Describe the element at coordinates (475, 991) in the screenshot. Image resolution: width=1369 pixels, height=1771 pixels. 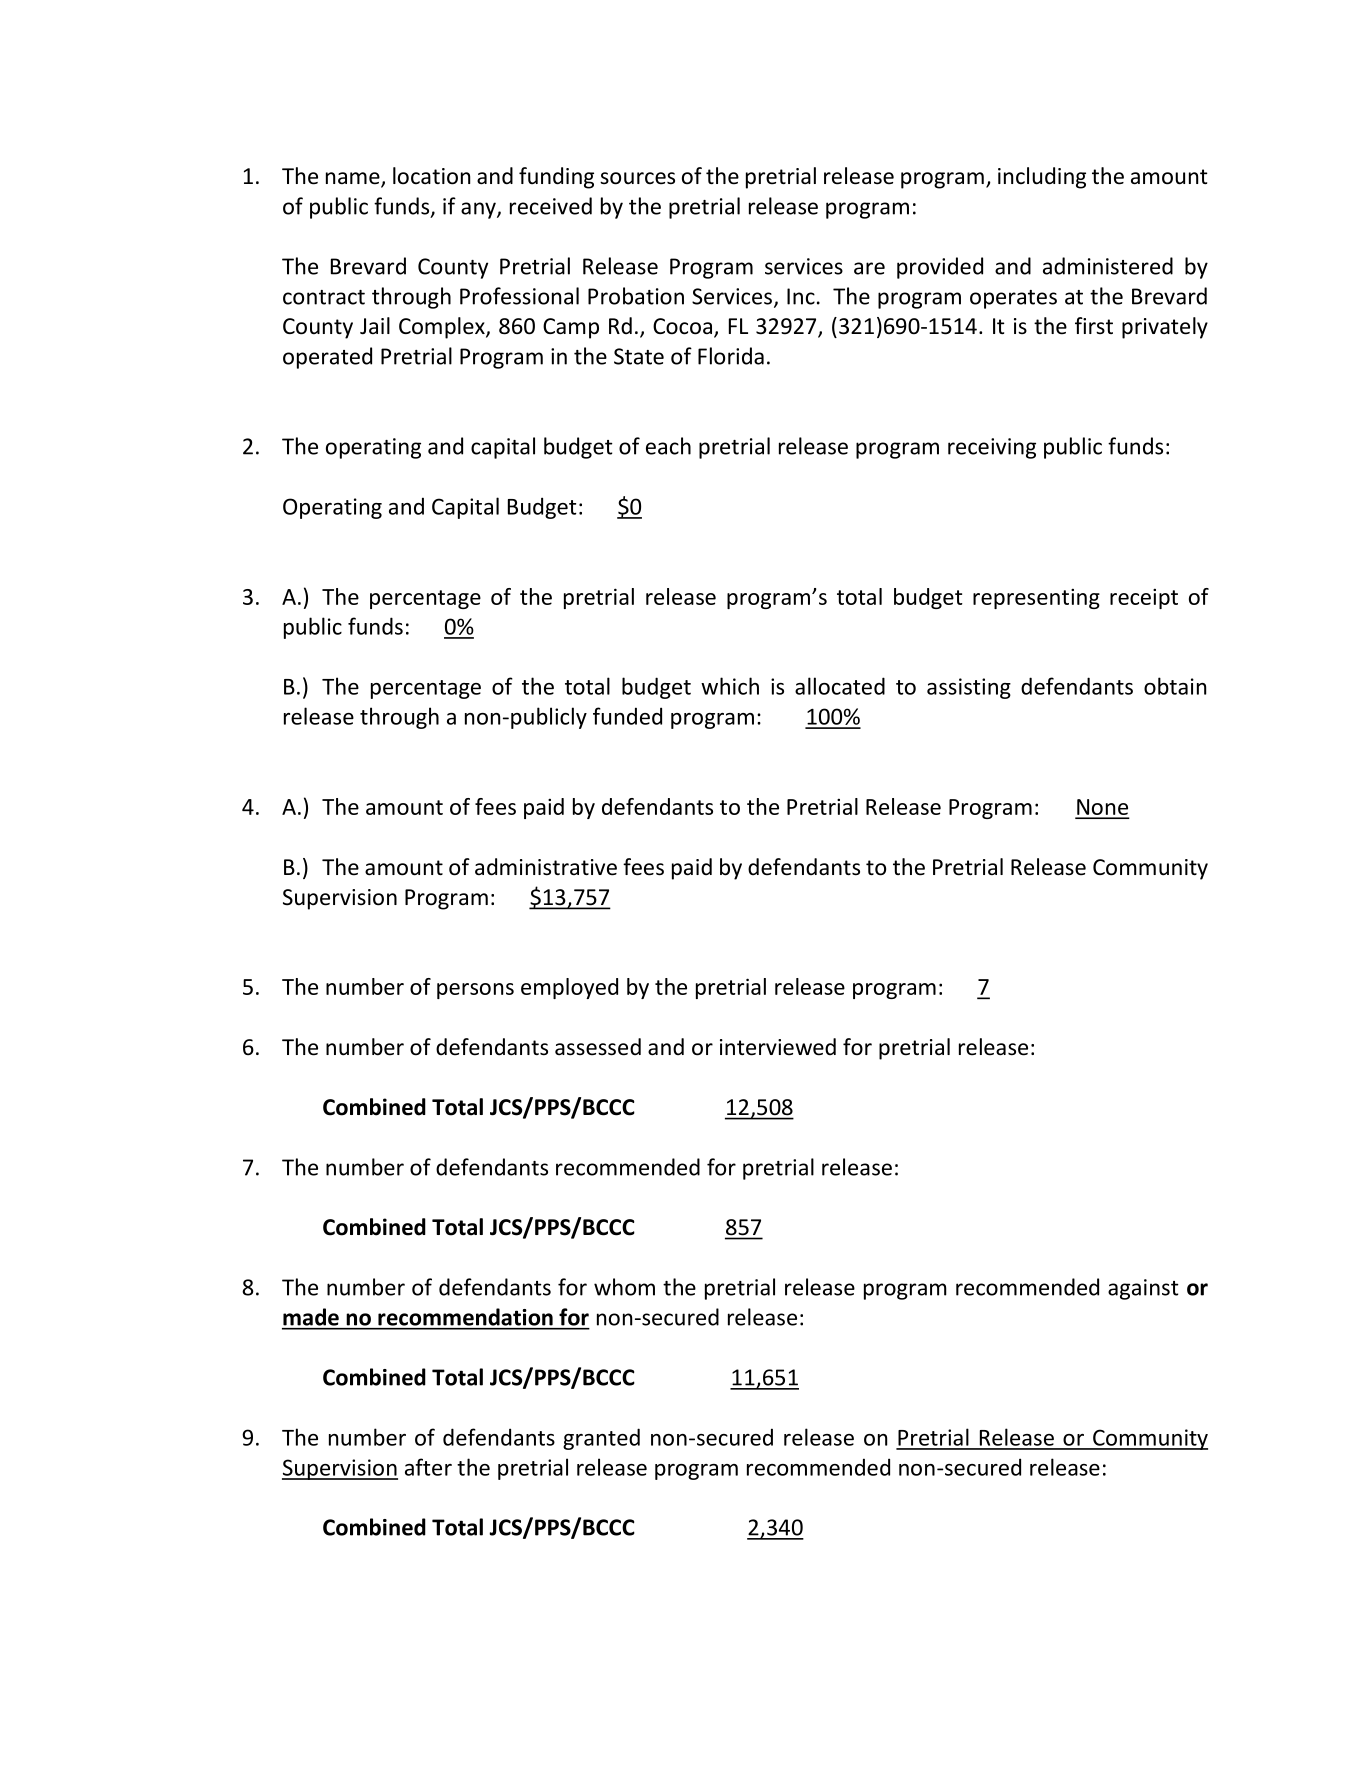
I see `persons` at that location.
